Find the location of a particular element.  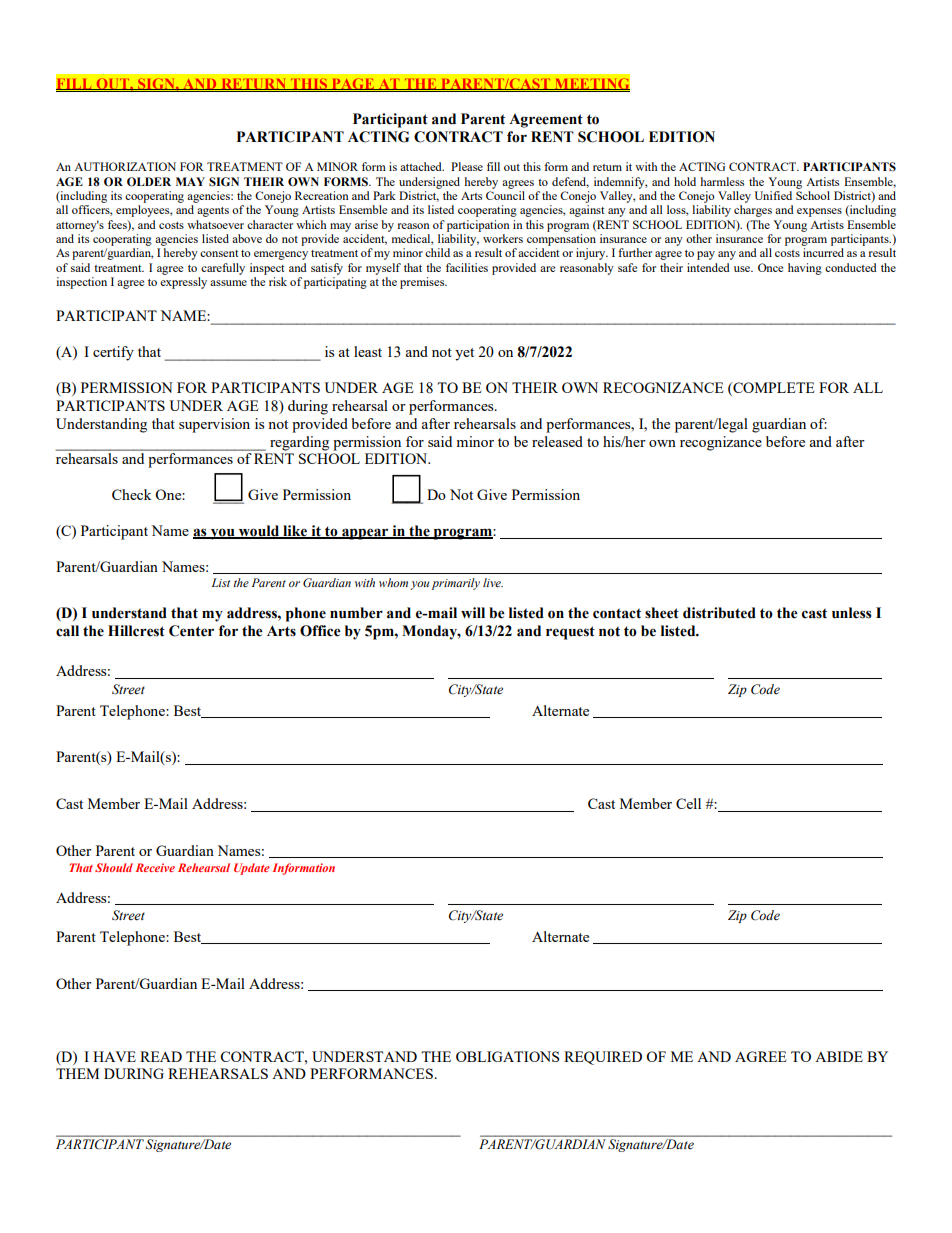

released is located at coordinates (557, 441).
